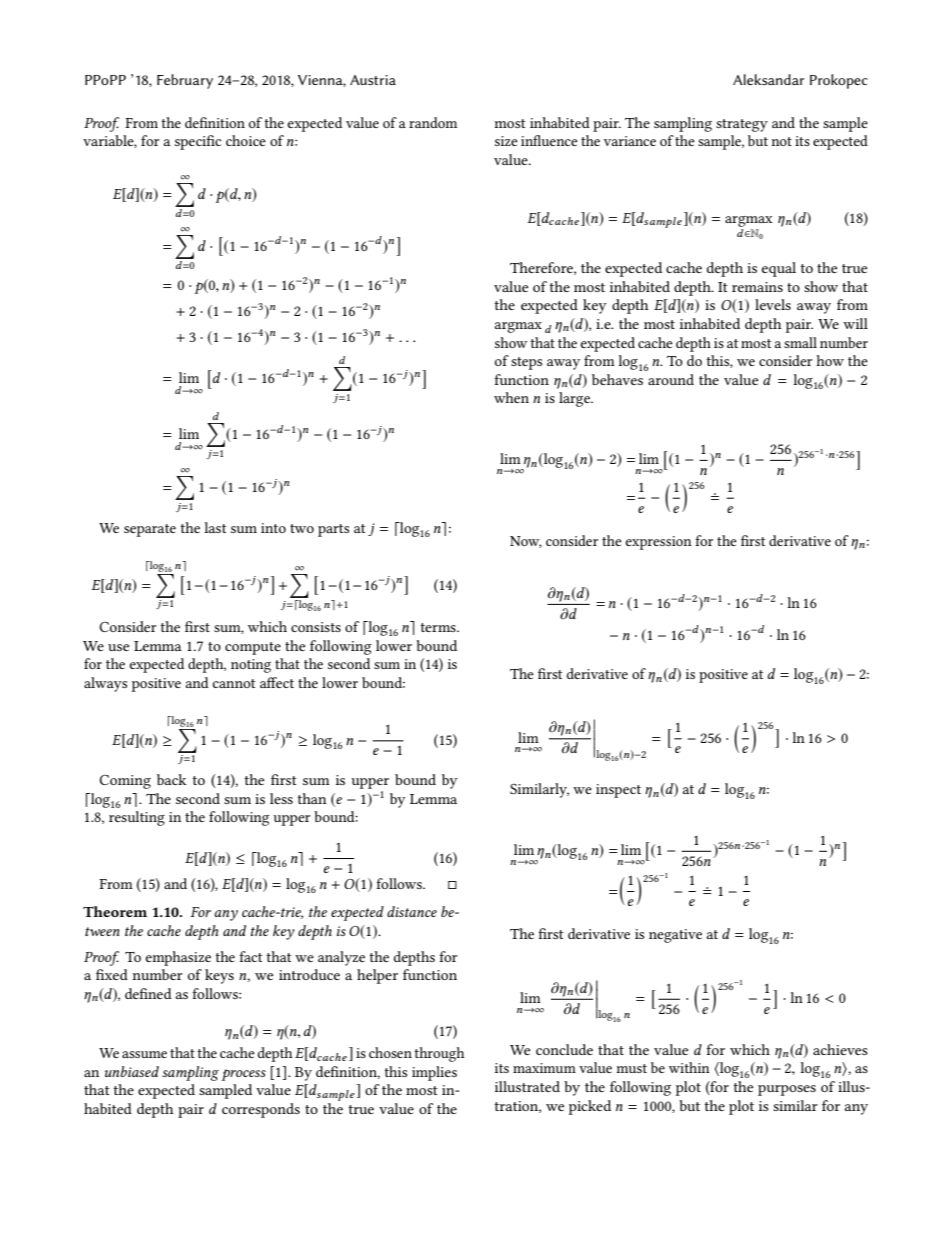  Describe the element at coordinates (675, 936) in the screenshot. I see `negative` at that location.
